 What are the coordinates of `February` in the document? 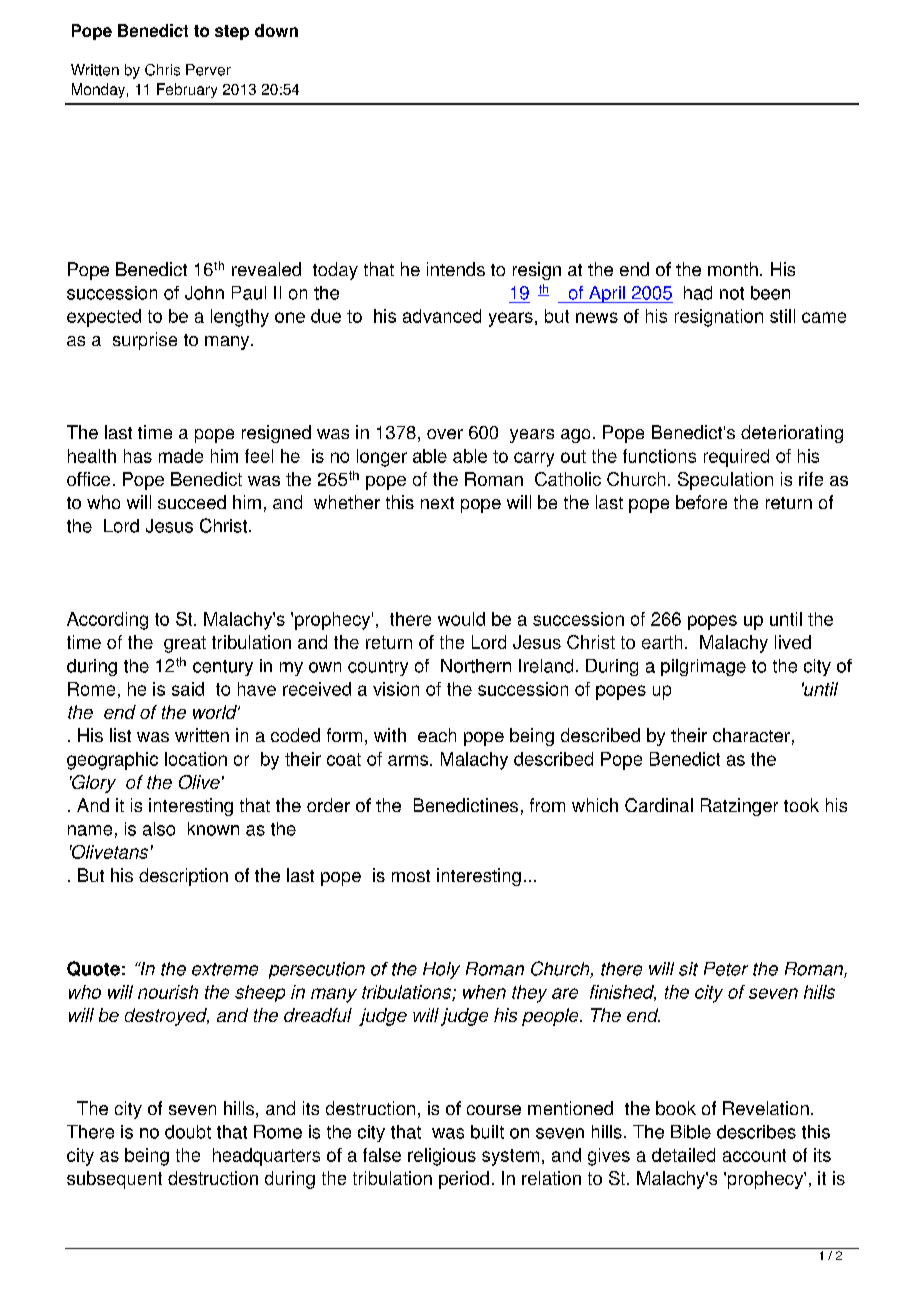 It's located at (187, 90).
